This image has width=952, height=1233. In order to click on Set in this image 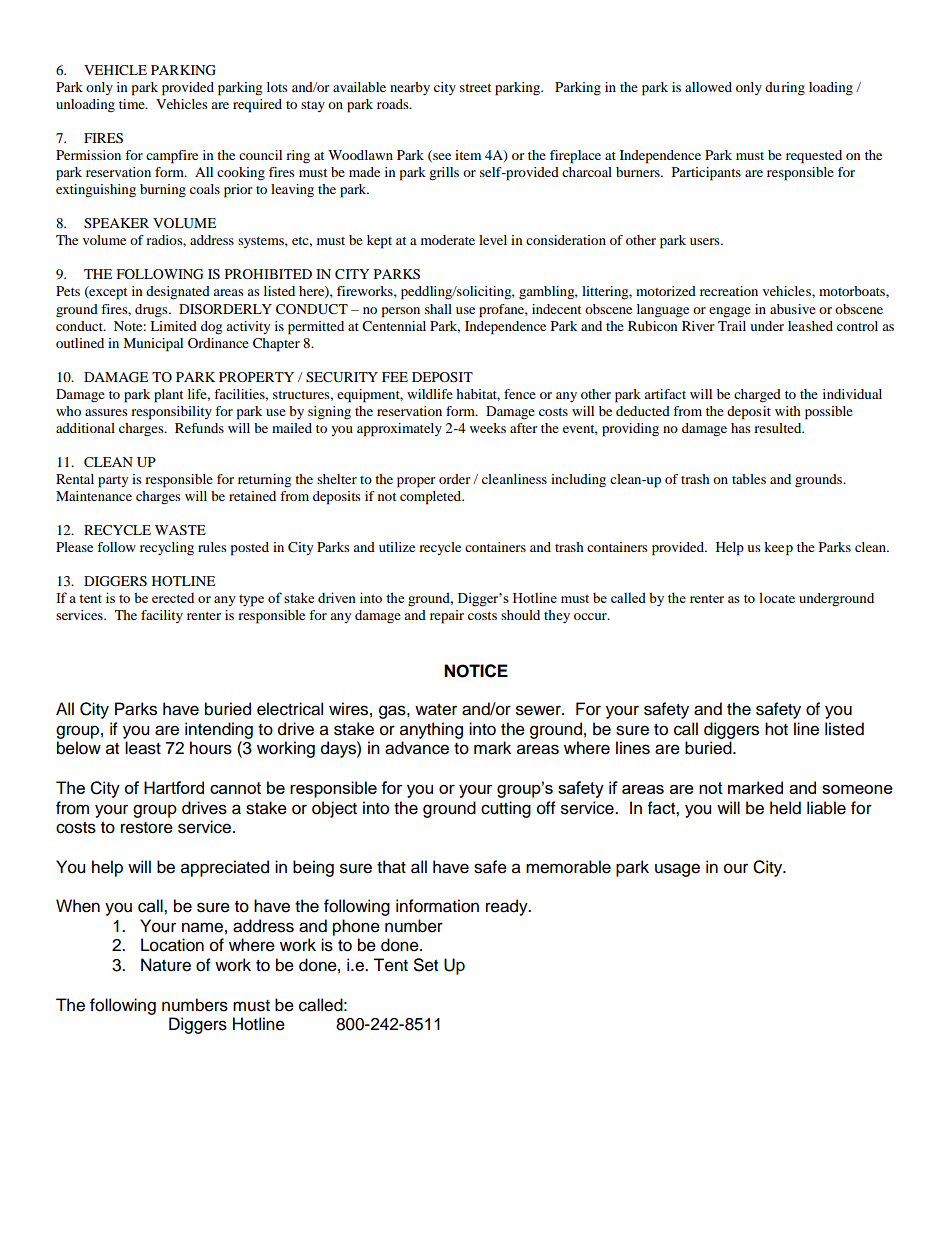, I will do `click(426, 965)`.
